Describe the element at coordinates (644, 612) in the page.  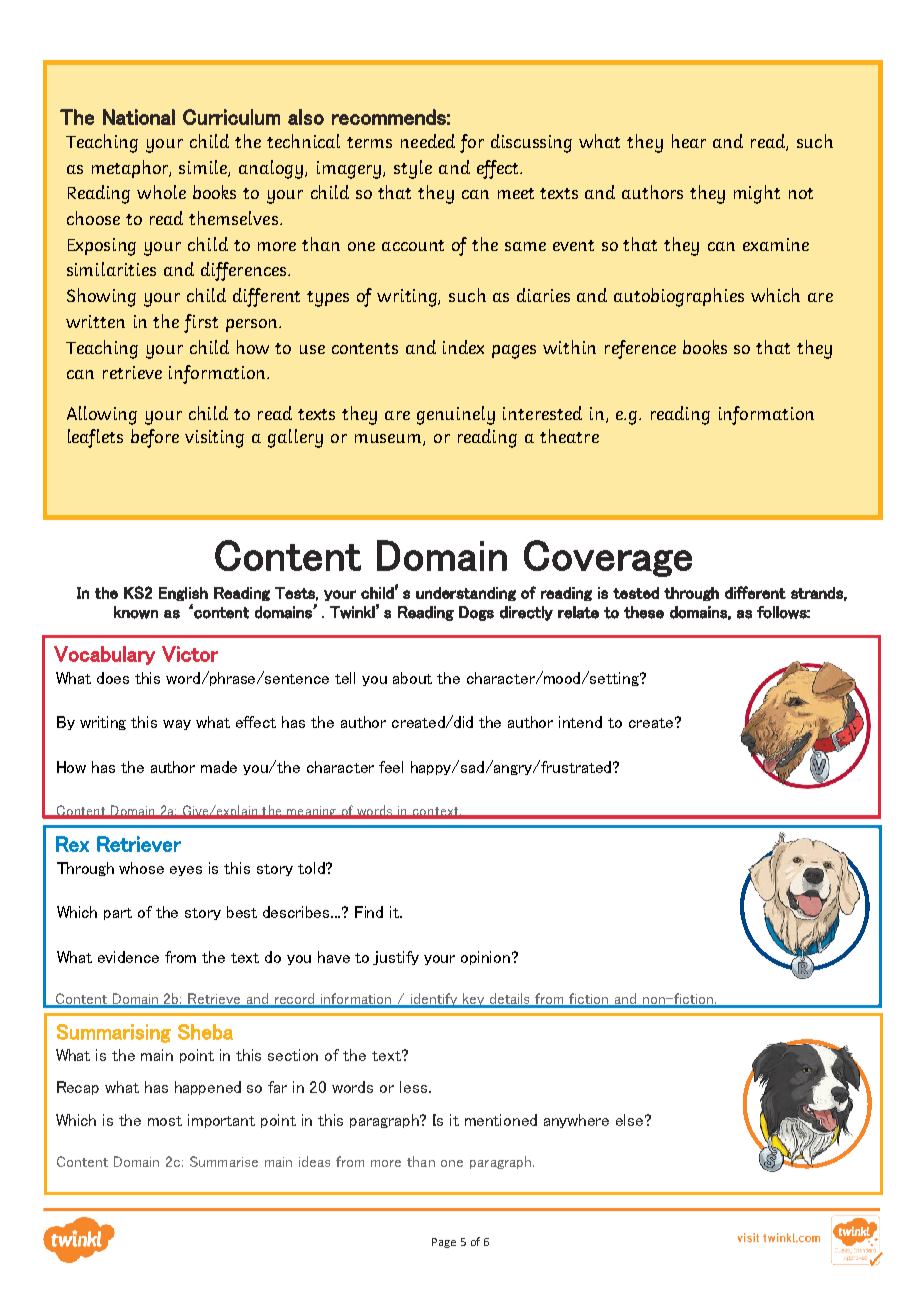
I see `these` at that location.
